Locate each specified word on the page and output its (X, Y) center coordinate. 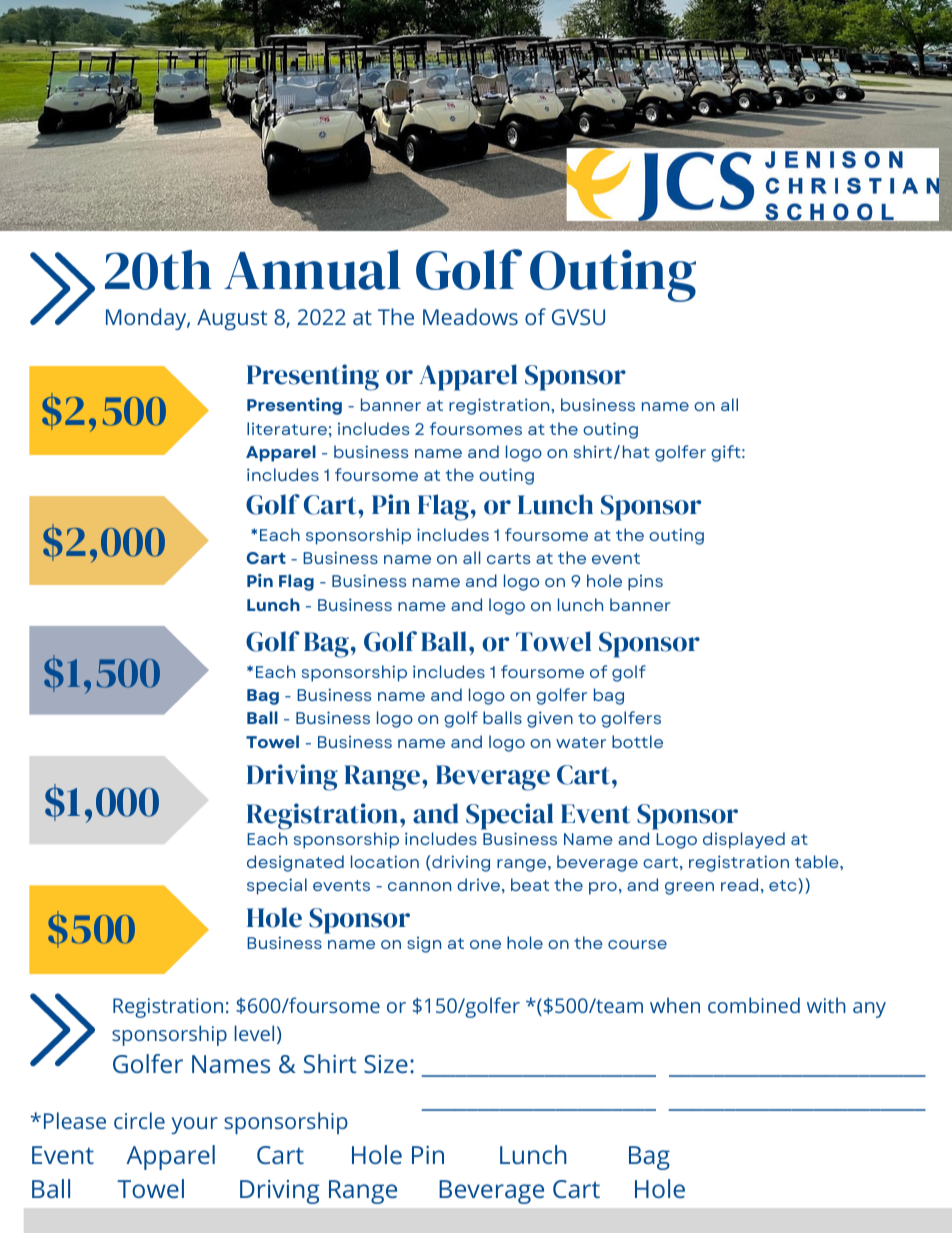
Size (386, 1064)
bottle (637, 741)
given (550, 719)
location (385, 861)
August (232, 319)
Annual (312, 270)
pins (645, 582)
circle (139, 1120)
